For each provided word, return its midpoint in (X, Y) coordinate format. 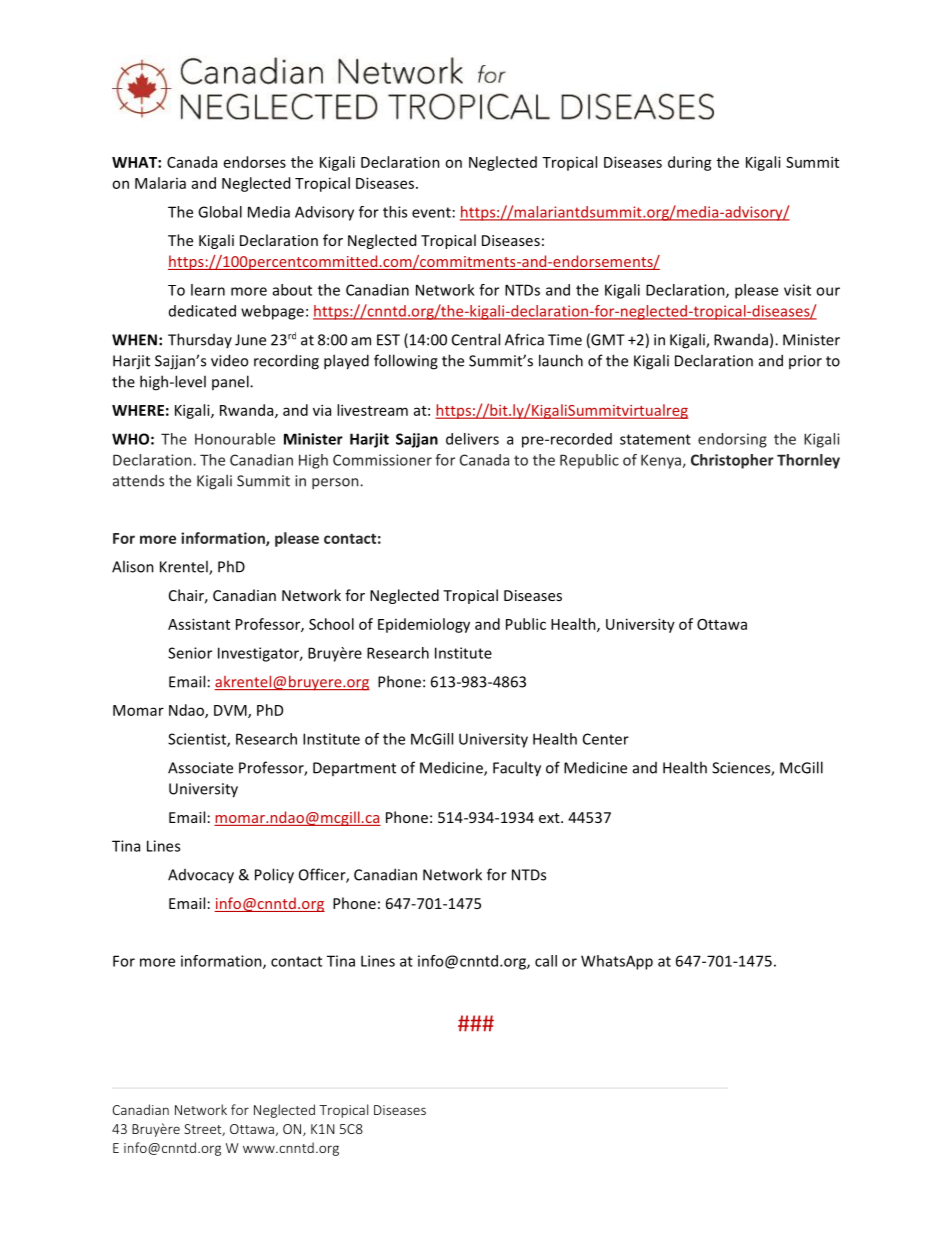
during (690, 163)
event (431, 212)
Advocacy (201, 876)
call (546, 961)
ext (550, 818)
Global (220, 212)
